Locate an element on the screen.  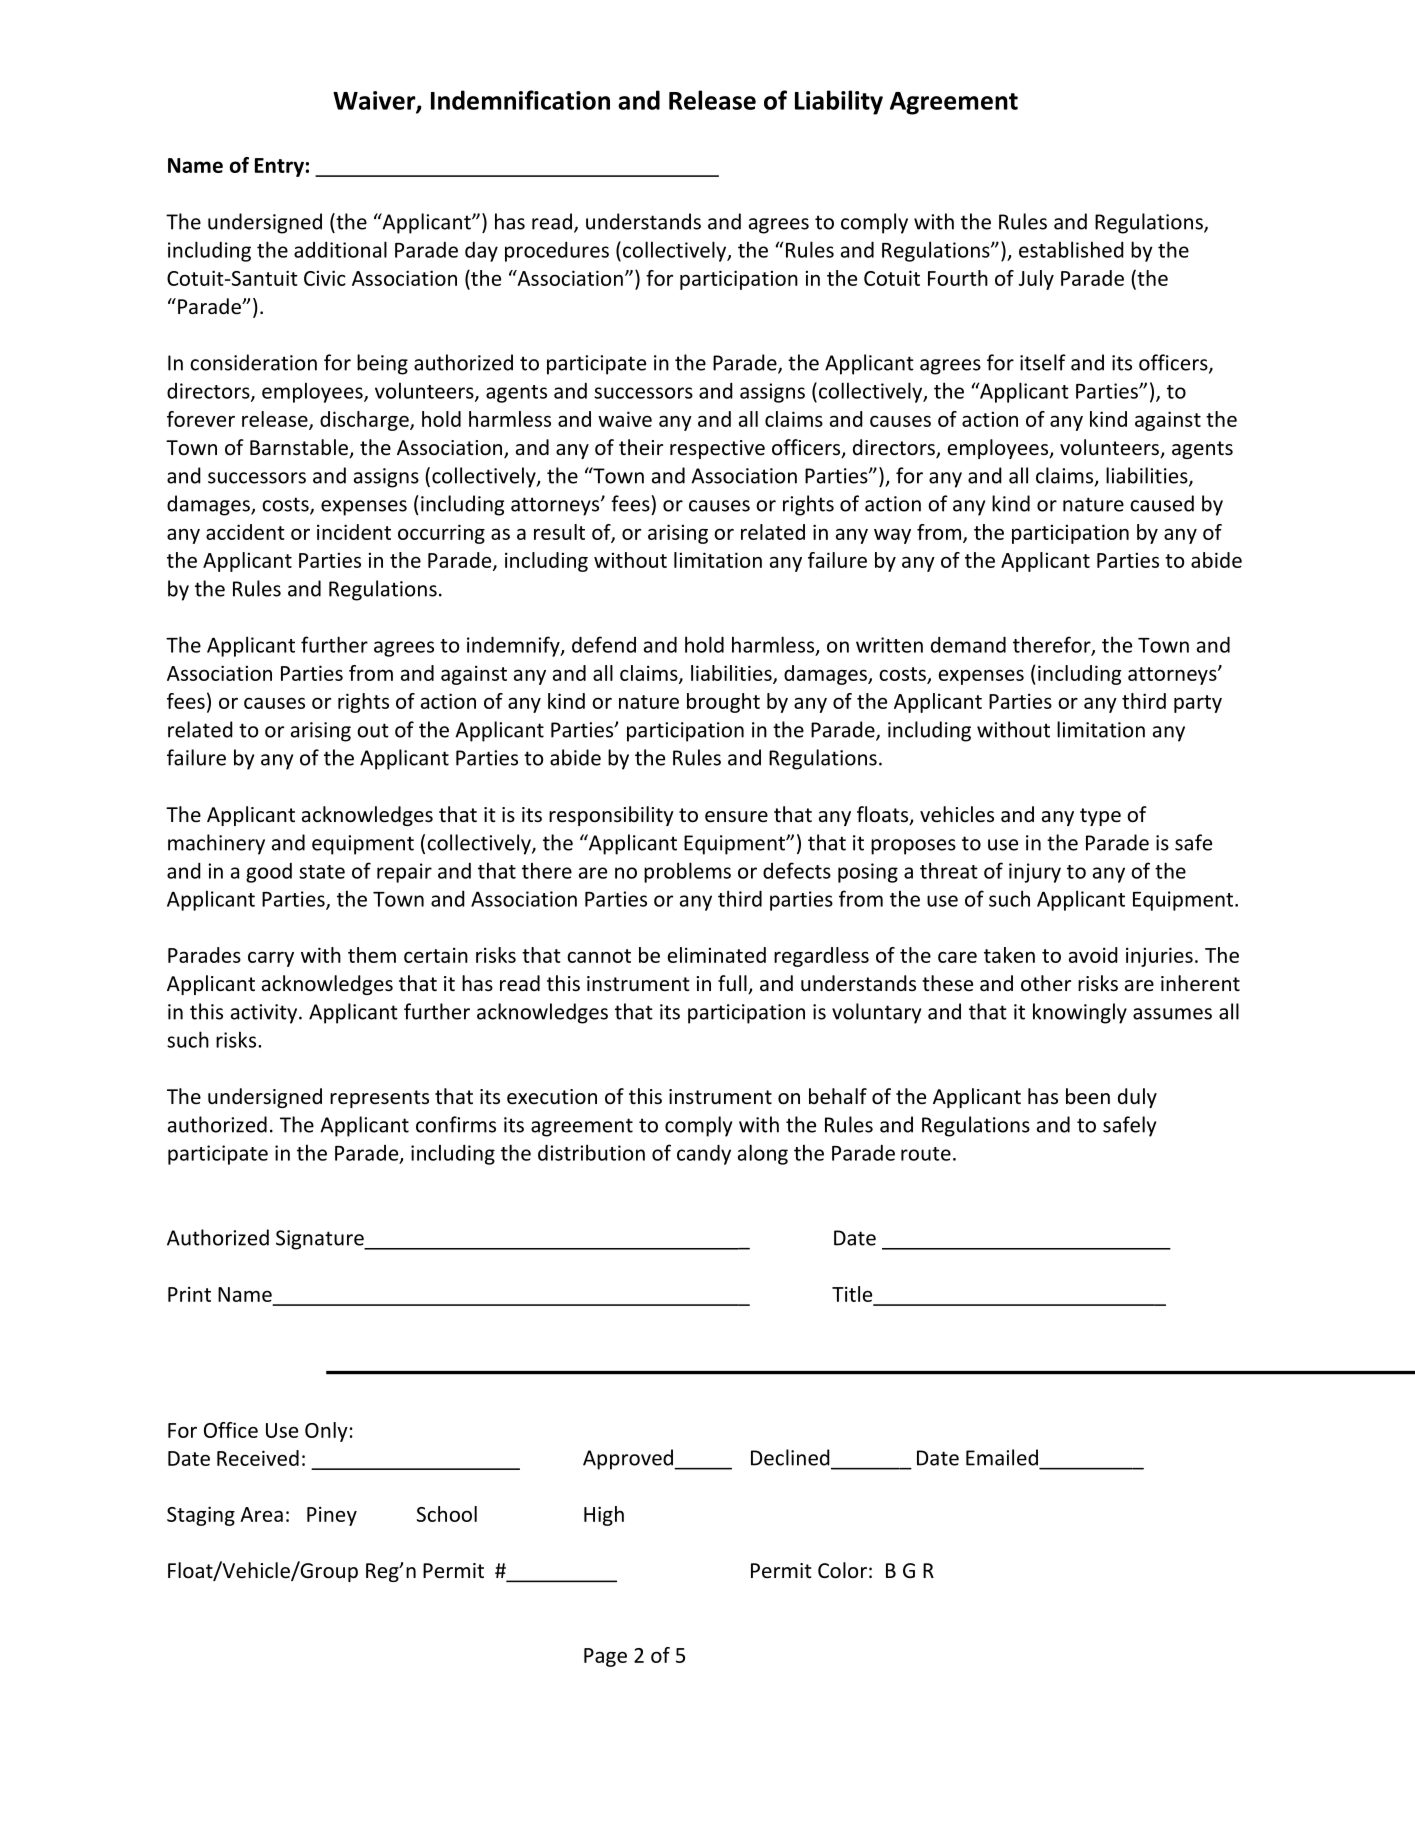
established is located at coordinates (1071, 249).
